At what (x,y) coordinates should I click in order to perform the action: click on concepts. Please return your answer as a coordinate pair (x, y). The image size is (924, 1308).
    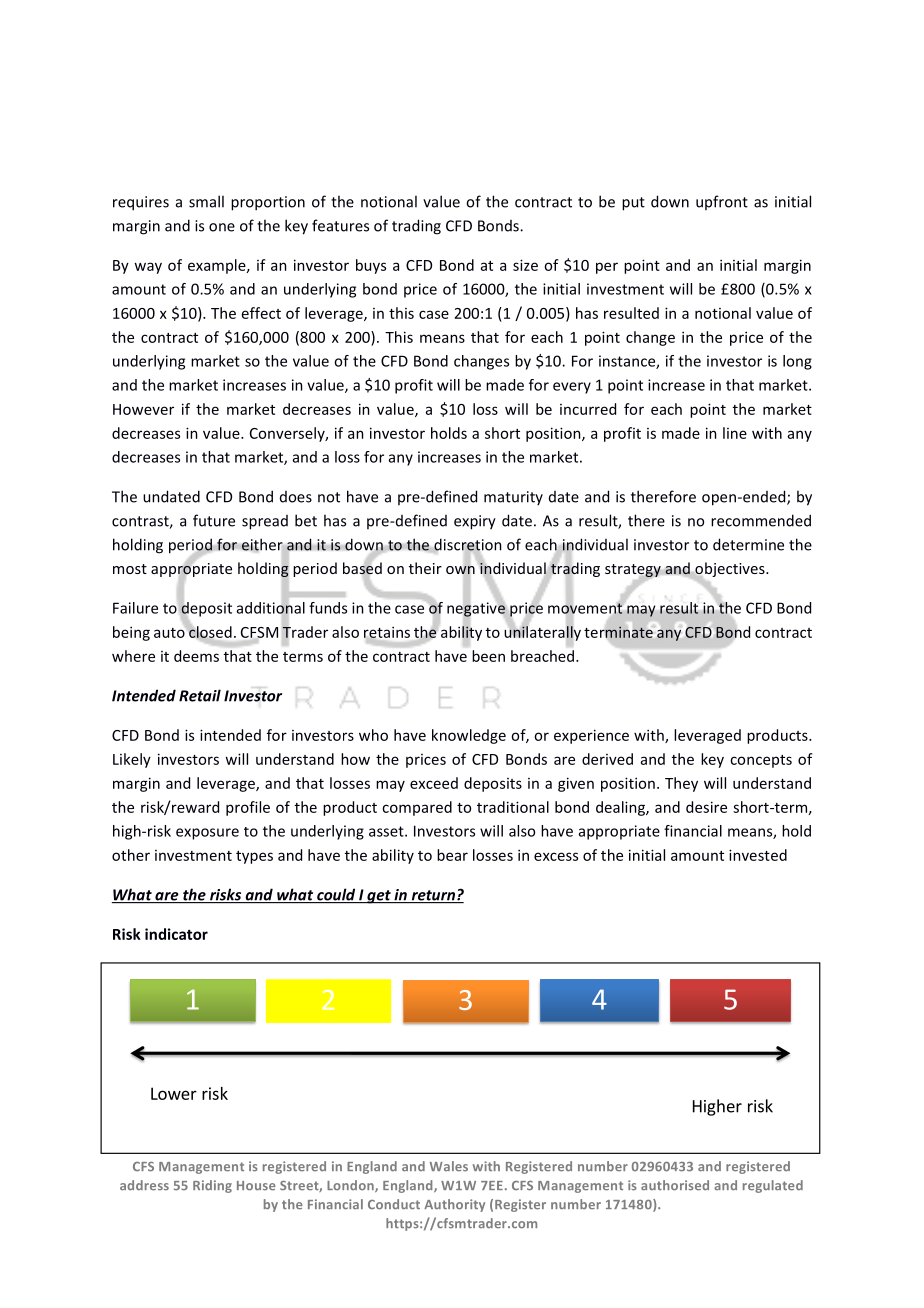
    Looking at the image, I should click on (761, 761).
